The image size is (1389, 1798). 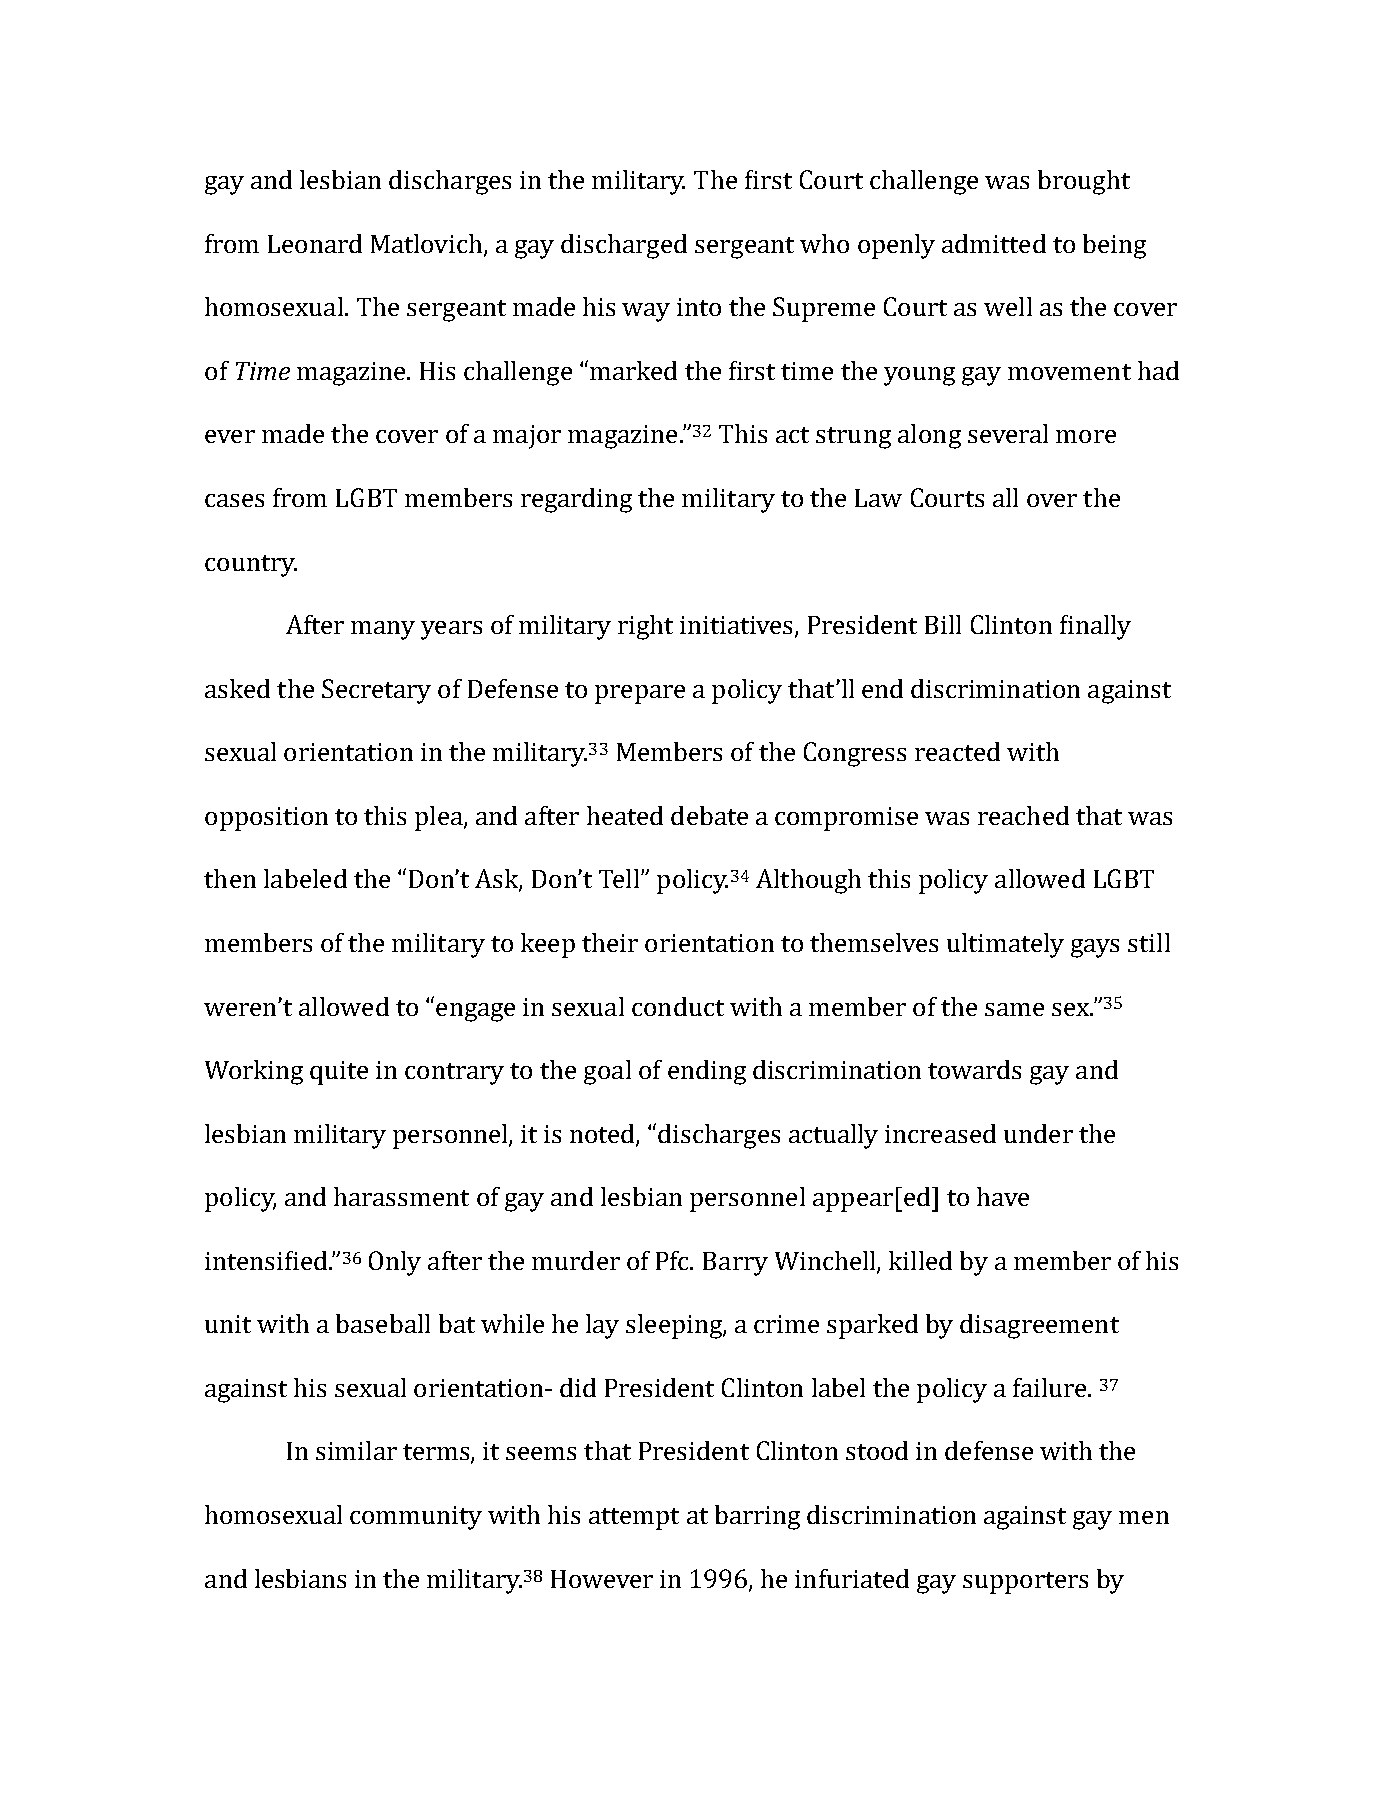 What do you see at coordinates (356, 1450) in the screenshot?
I see `similar` at bounding box center [356, 1450].
